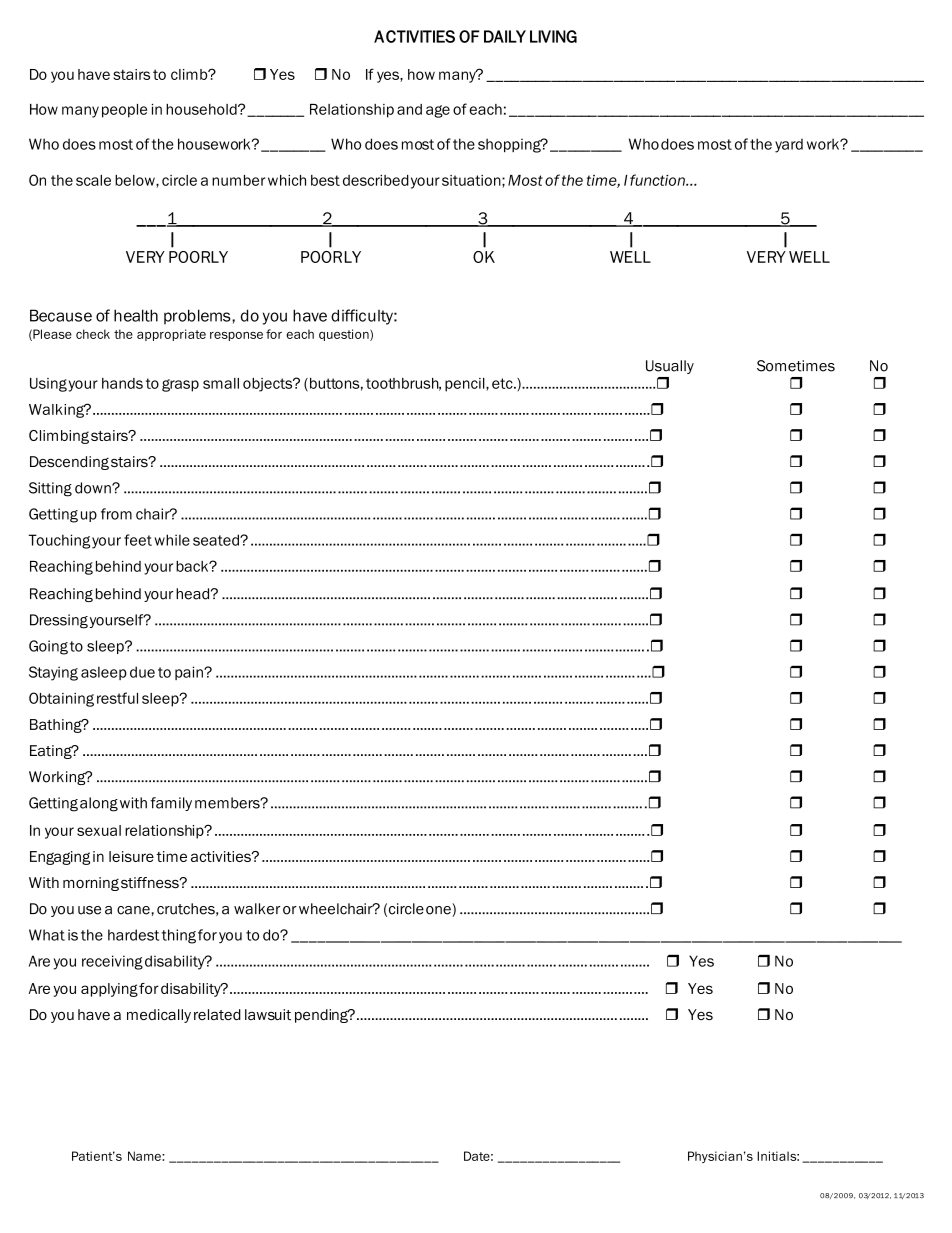 Image resolution: width=952 pixels, height=1233 pixels. What do you see at coordinates (109, 990) in the image?
I see `applying` at bounding box center [109, 990].
